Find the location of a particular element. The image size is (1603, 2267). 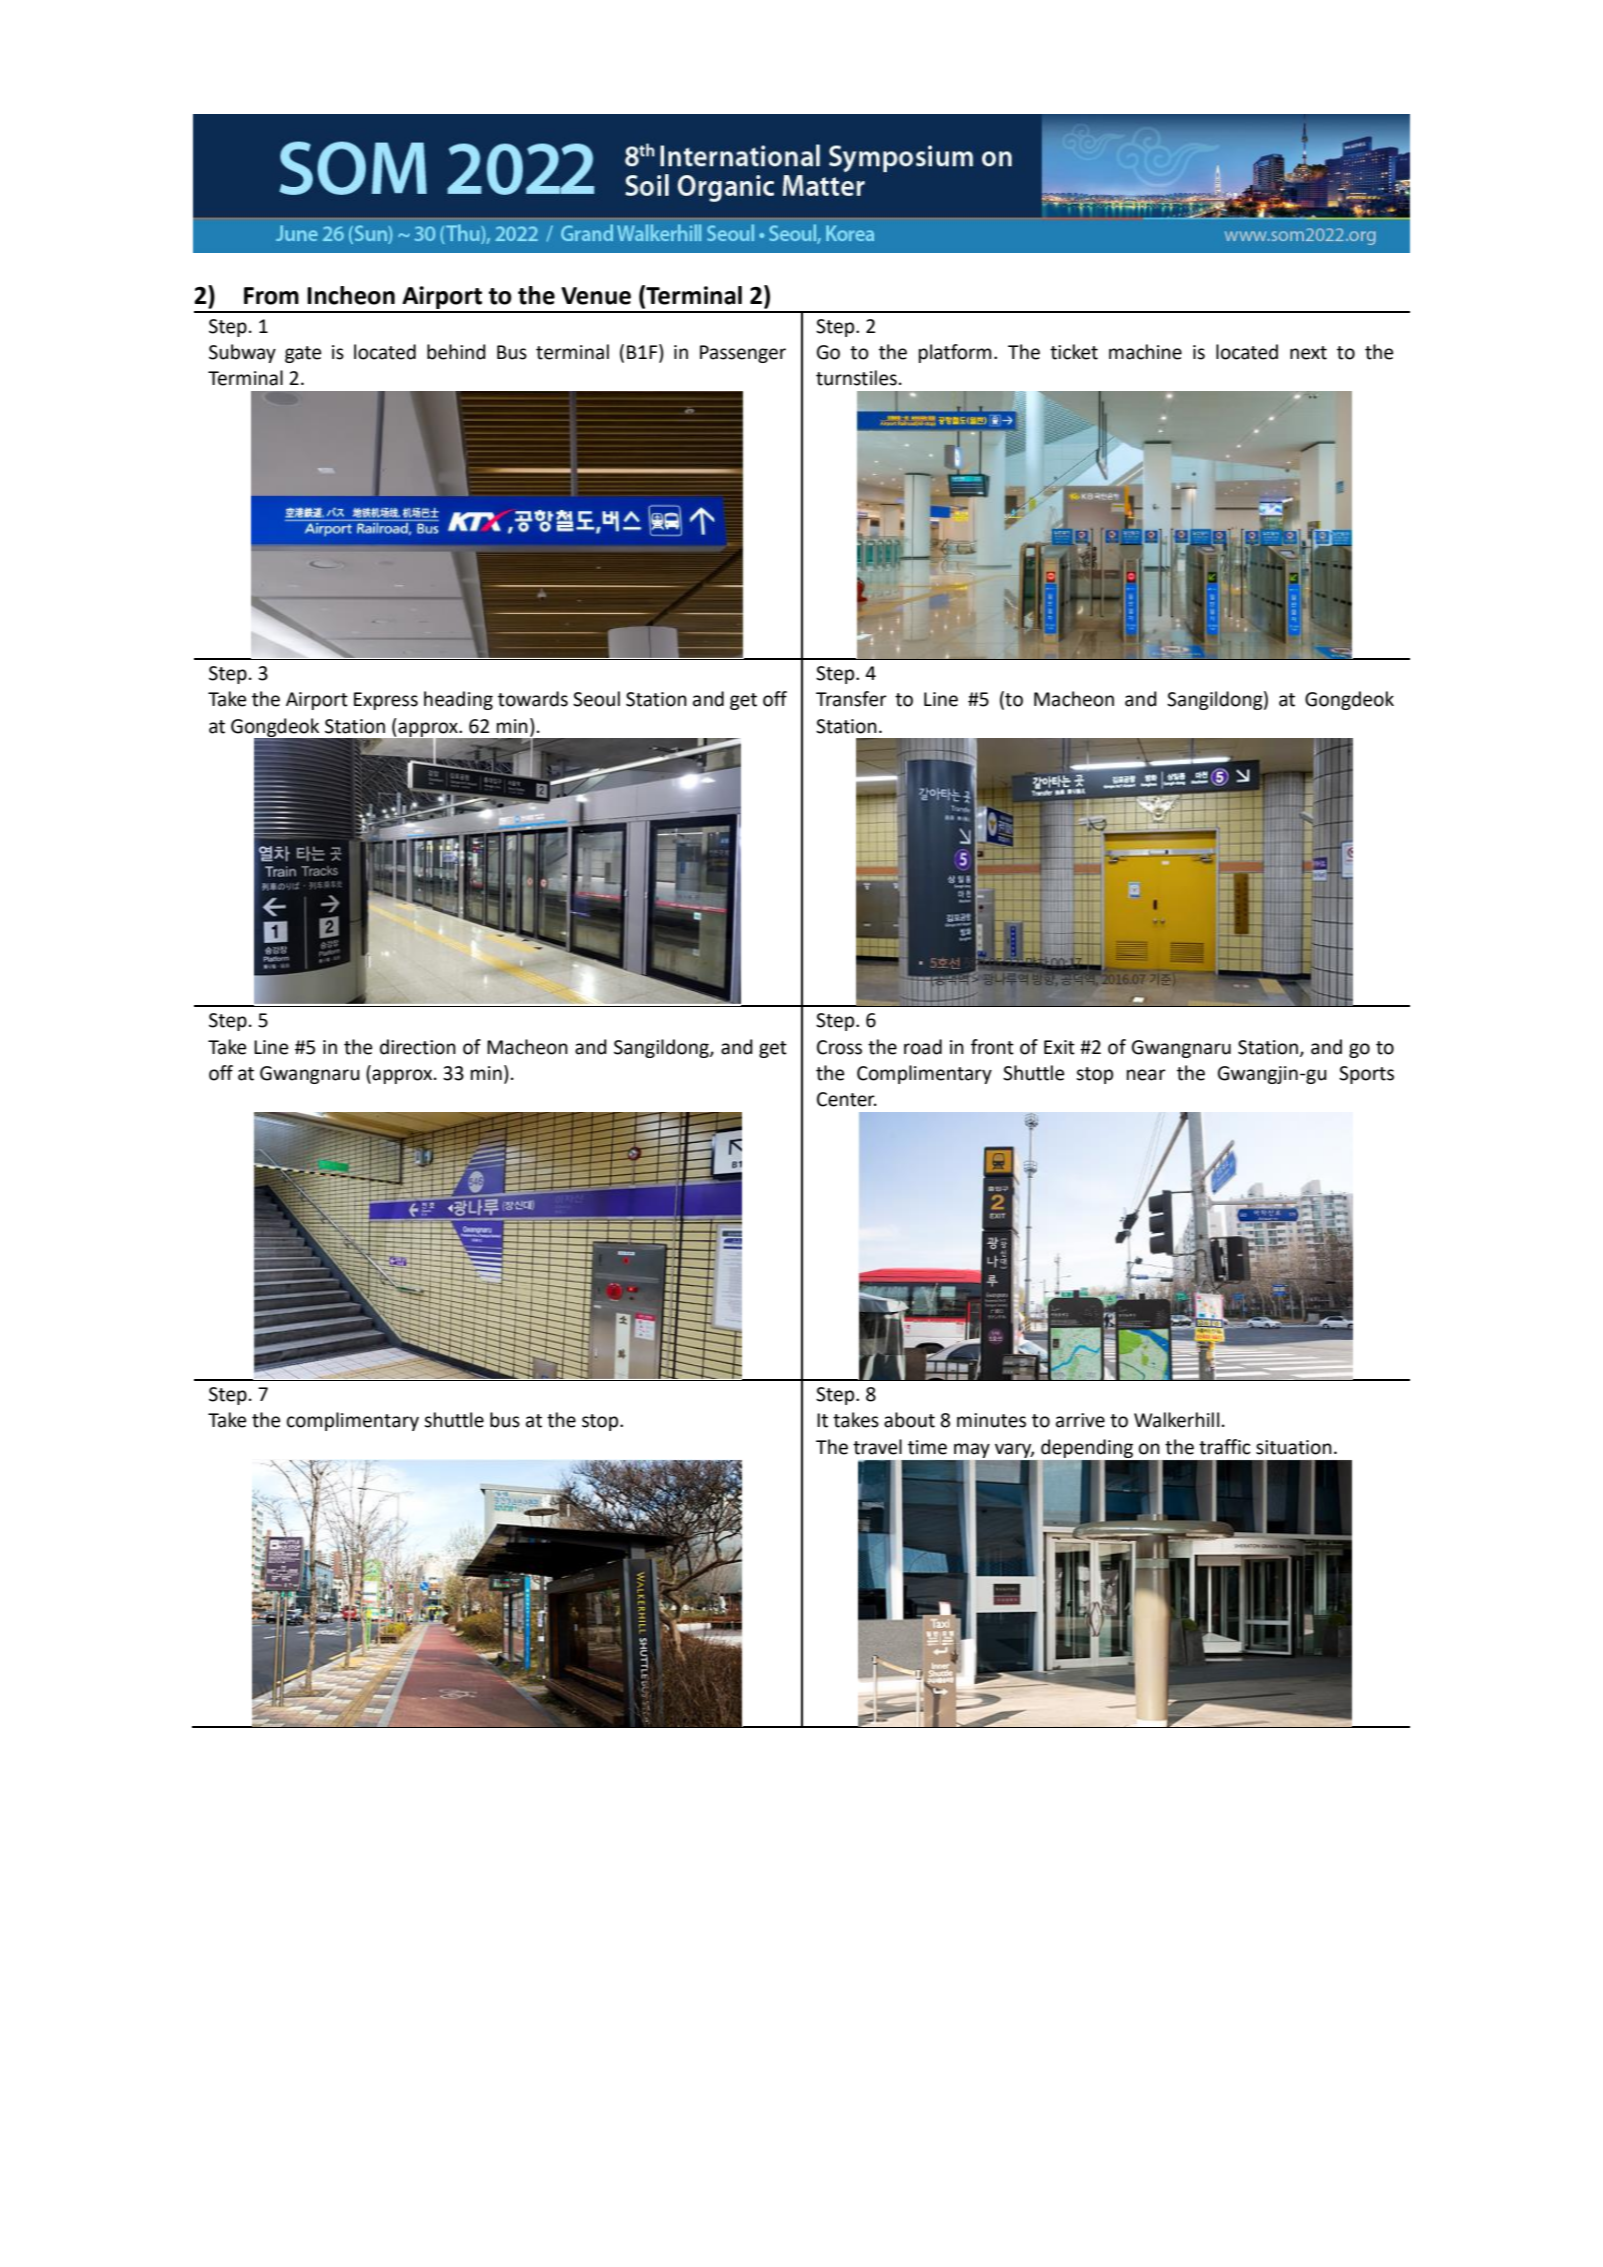

Seoul is located at coordinates (596, 699).
